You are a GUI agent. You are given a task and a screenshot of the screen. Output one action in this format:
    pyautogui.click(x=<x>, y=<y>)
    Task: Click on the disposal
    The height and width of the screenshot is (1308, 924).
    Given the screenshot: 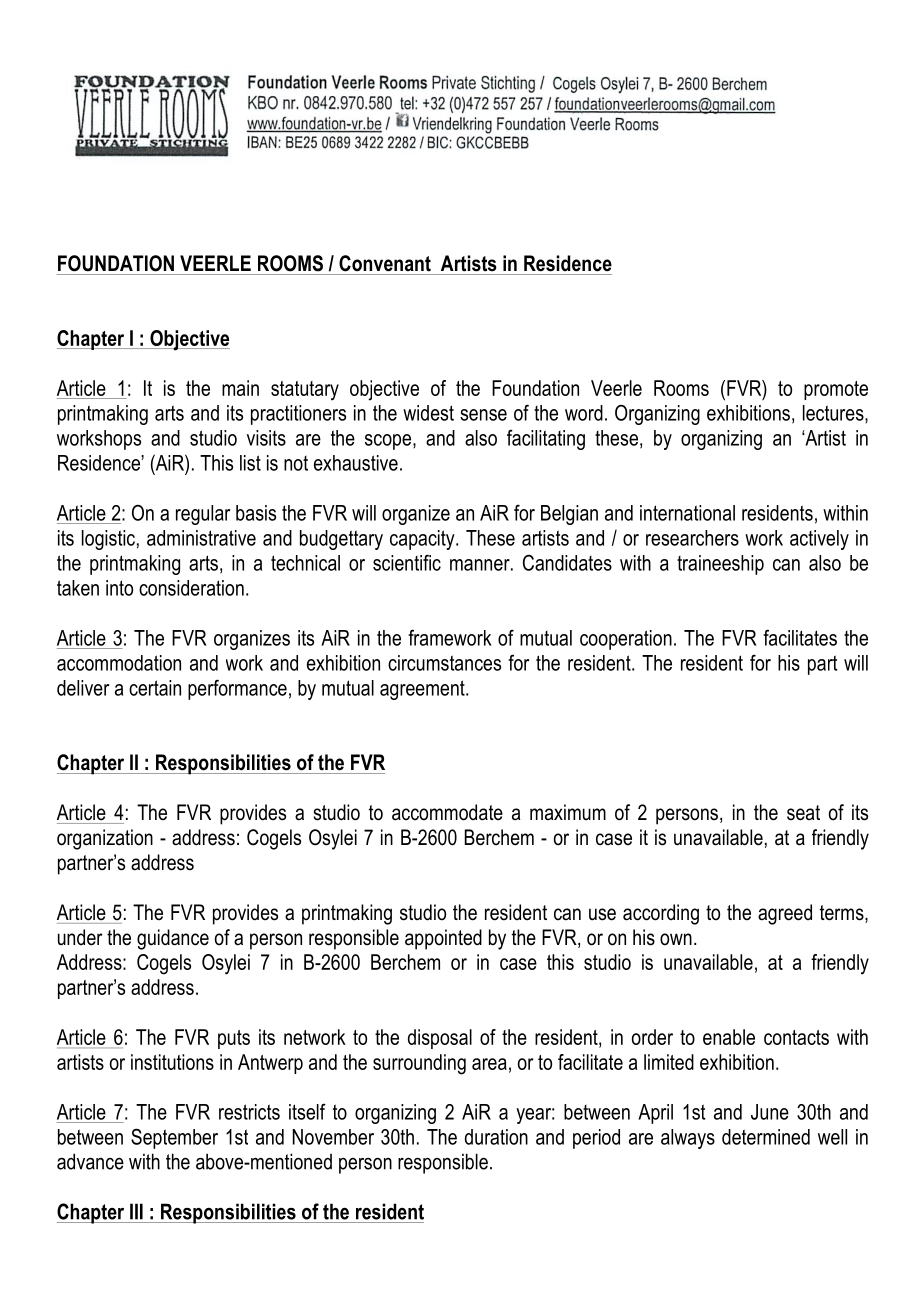 What is the action you would take?
    pyautogui.click(x=440, y=1039)
